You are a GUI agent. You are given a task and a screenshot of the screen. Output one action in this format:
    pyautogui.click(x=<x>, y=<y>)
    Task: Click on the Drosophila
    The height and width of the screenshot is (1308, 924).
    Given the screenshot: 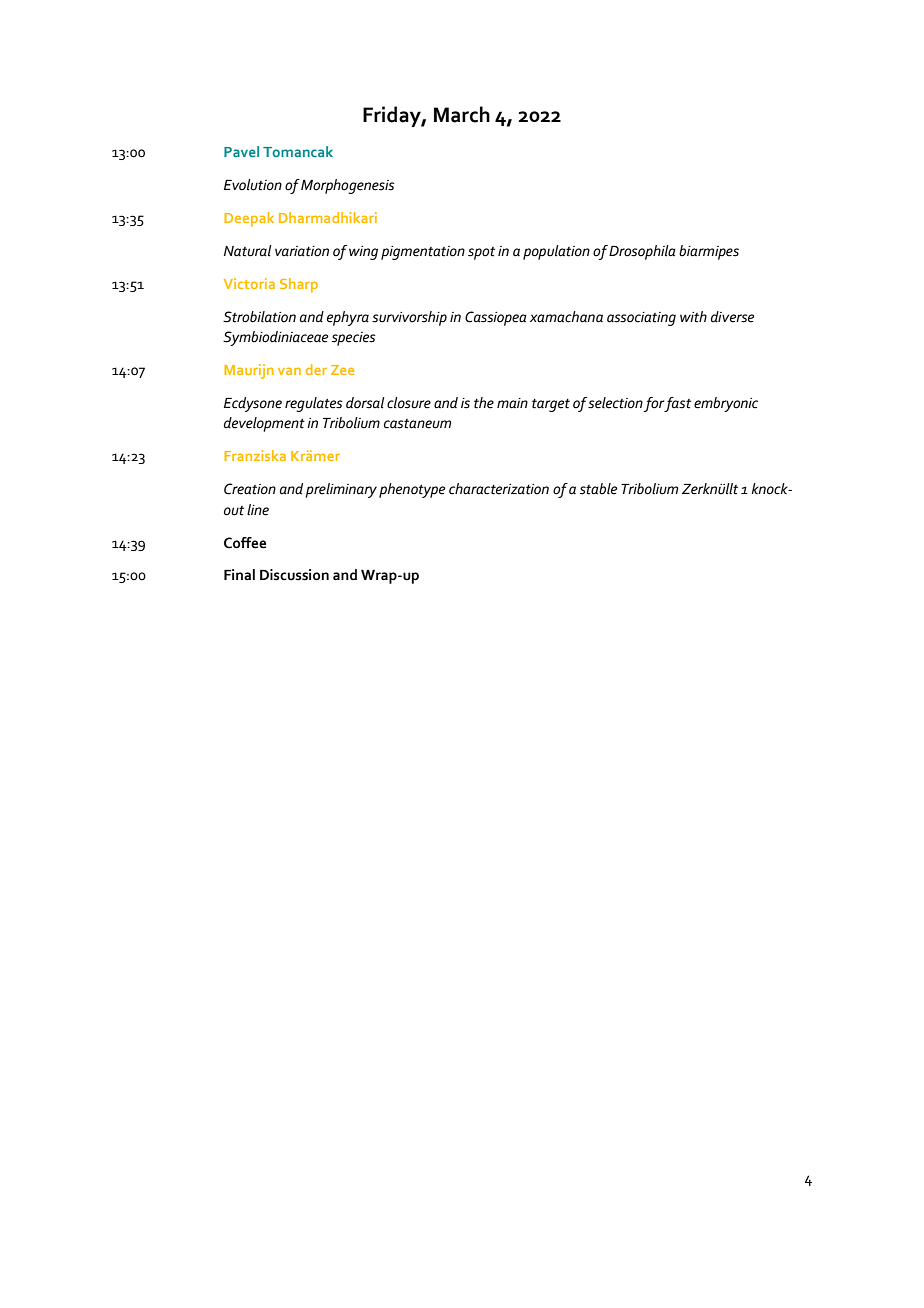 What is the action you would take?
    pyautogui.click(x=642, y=252)
